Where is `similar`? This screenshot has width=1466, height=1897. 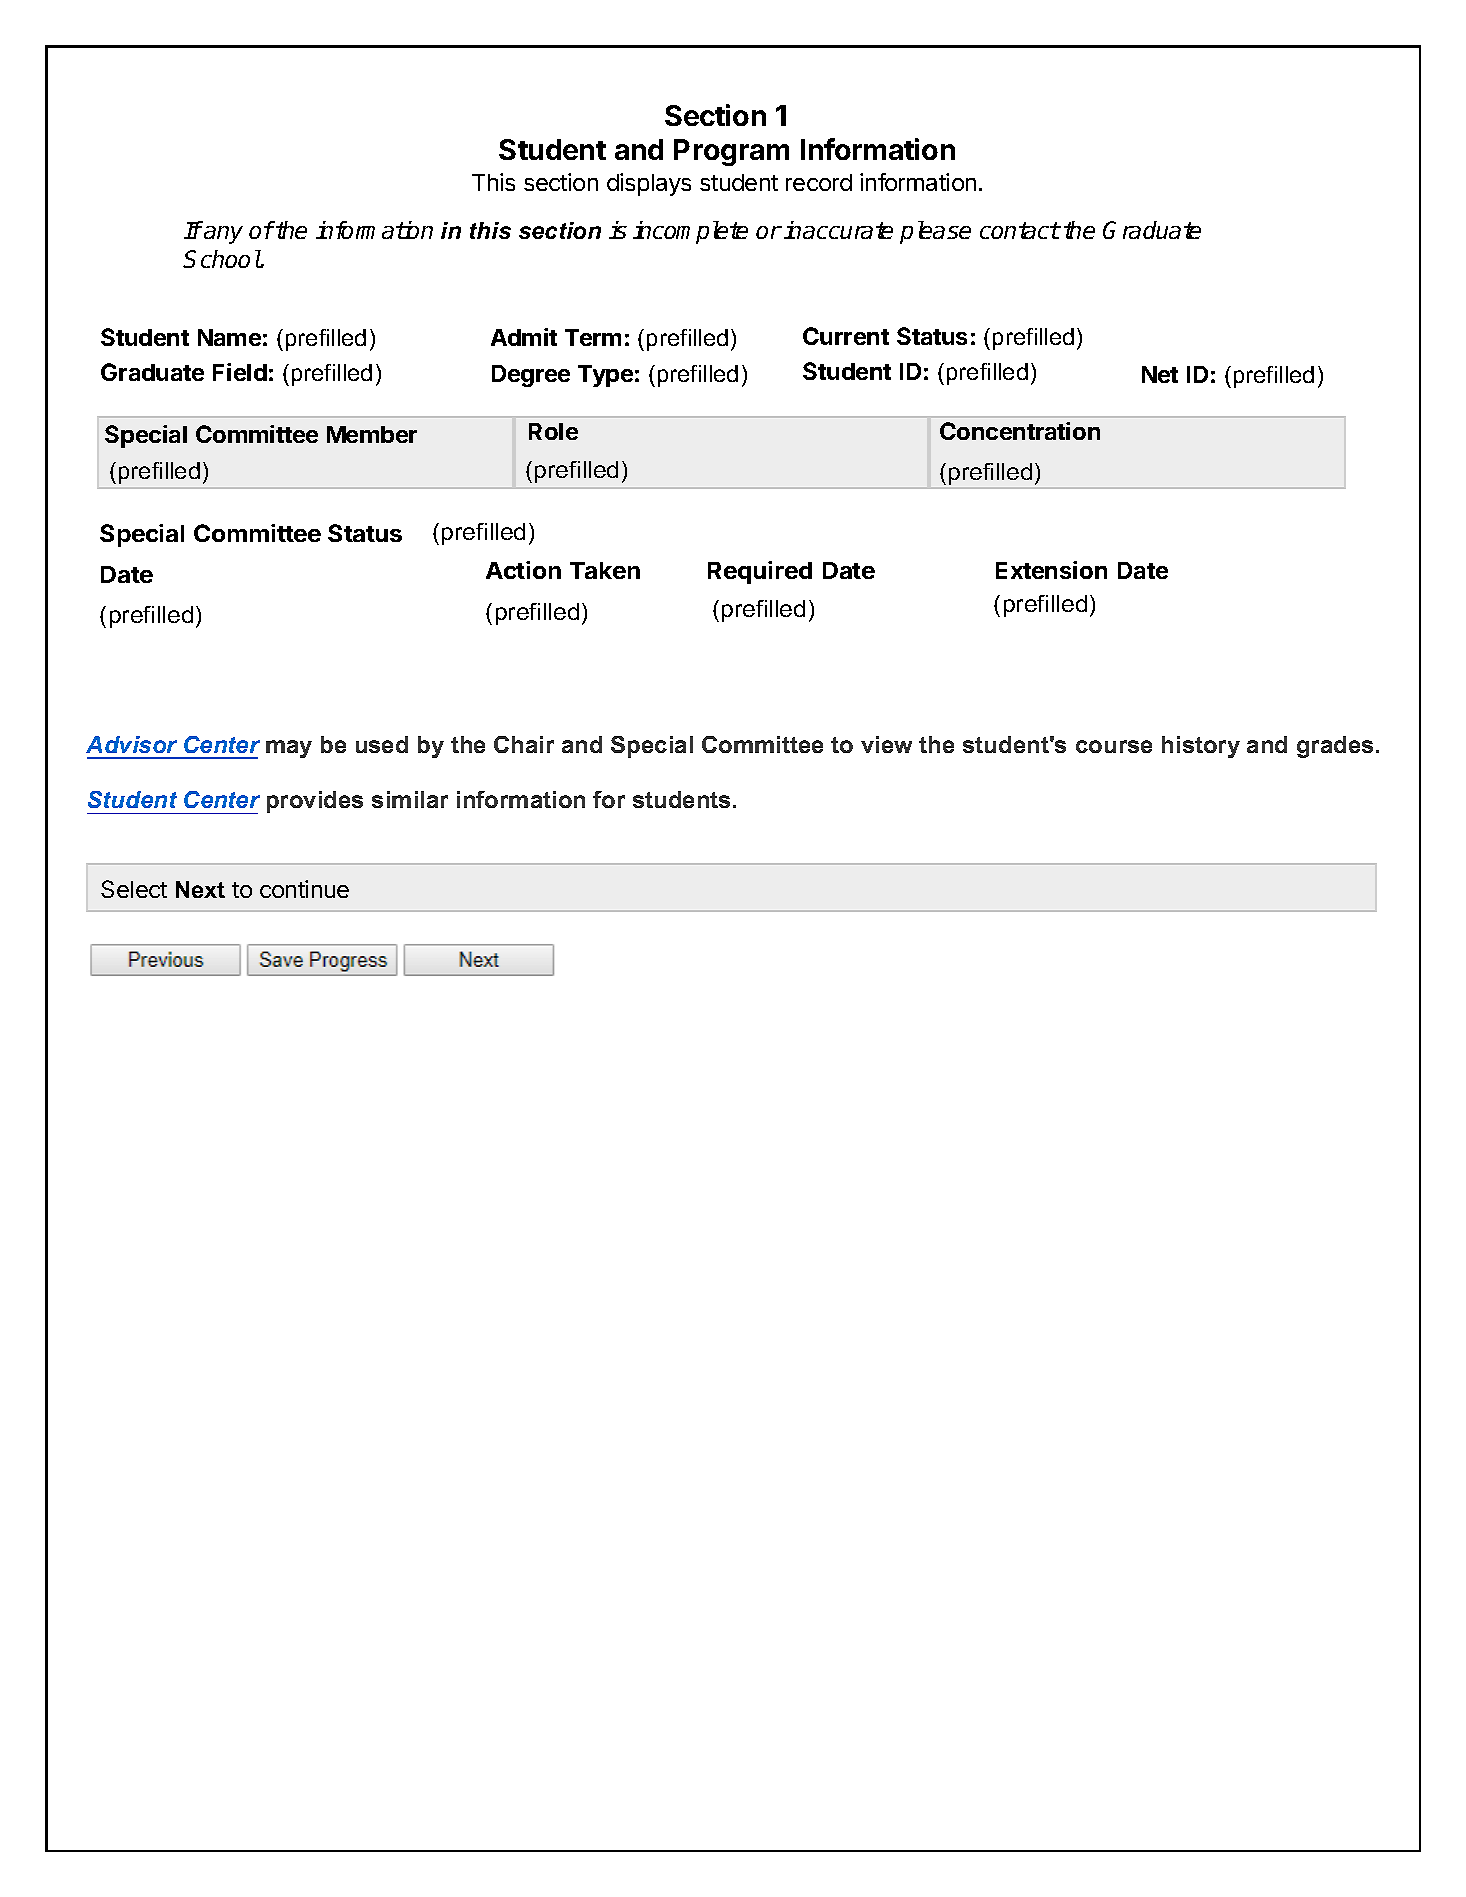 similar is located at coordinates (410, 799).
